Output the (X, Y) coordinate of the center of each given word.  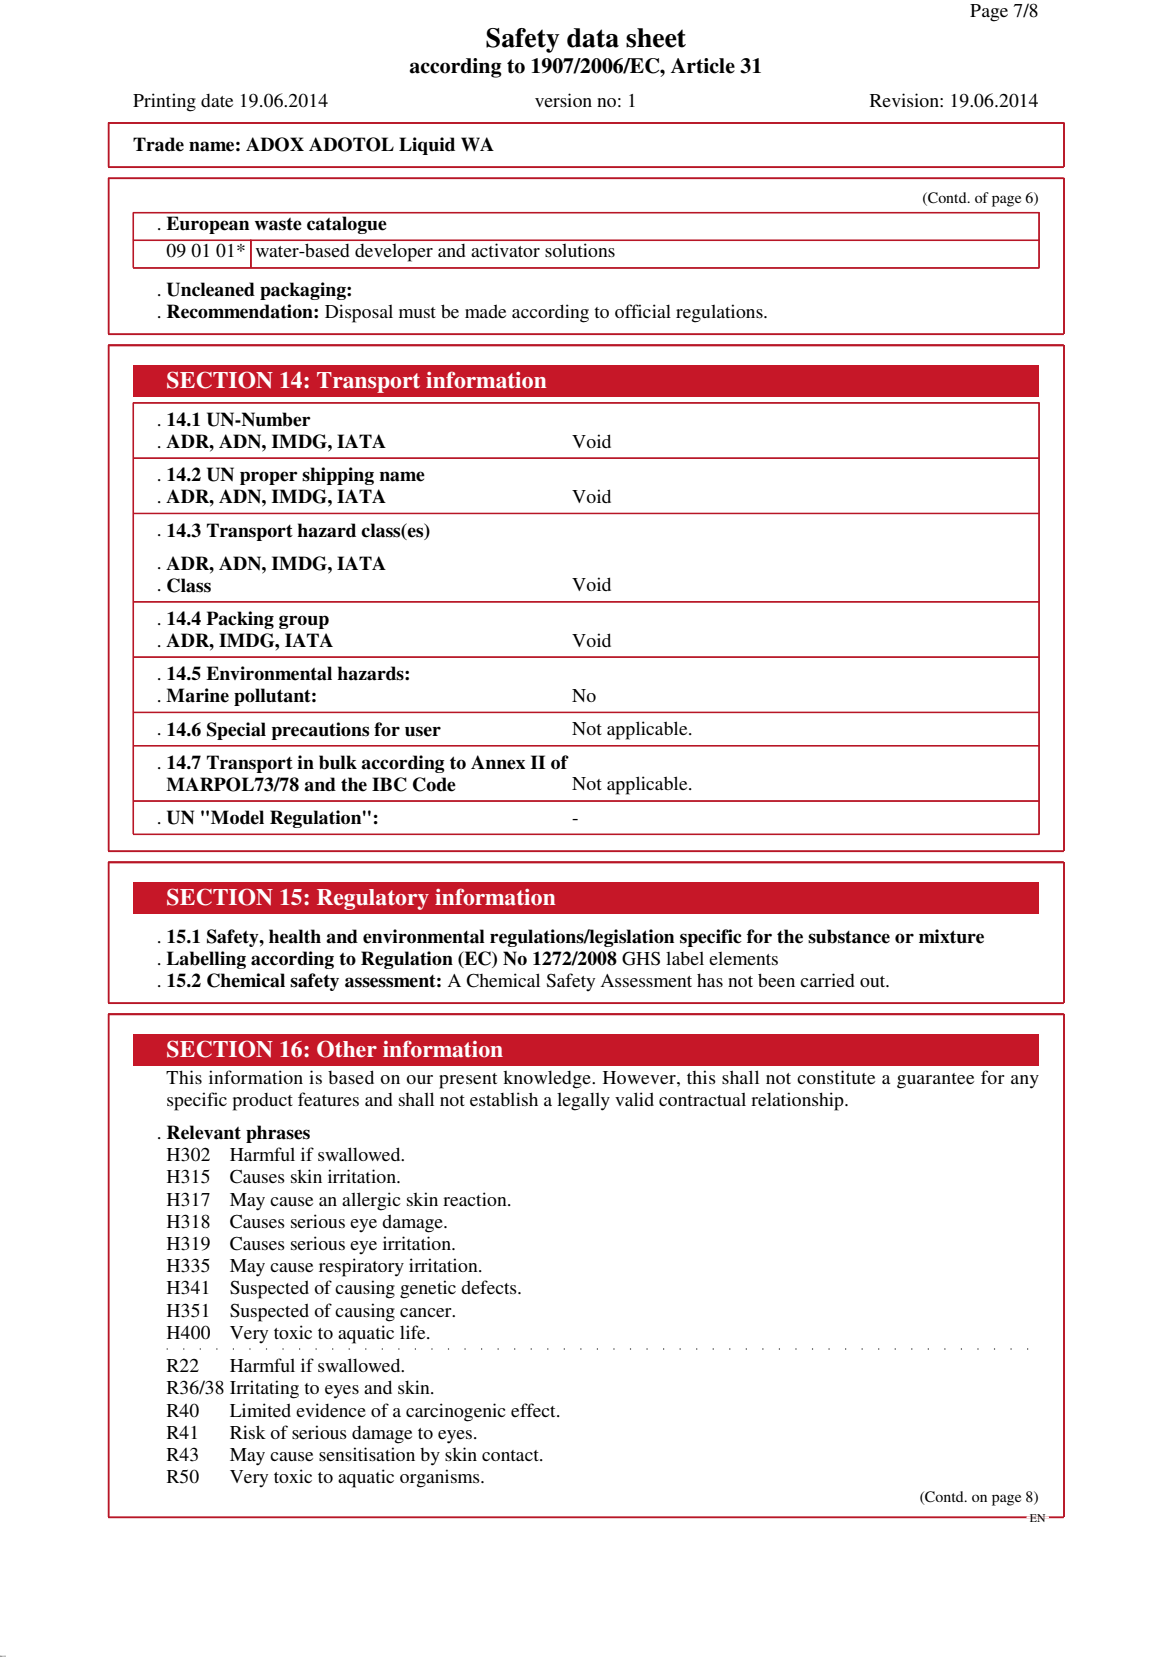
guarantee (935, 1081)
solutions (580, 250)
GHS (641, 958)
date (217, 100)
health (295, 936)
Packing (240, 620)
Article (703, 66)
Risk (248, 1432)
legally (583, 1101)
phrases (278, 1134)
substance (849, 936)
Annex (498, 762)
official (643, 311)
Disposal (359, 313)
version (563, 100)
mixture (951, 936)
